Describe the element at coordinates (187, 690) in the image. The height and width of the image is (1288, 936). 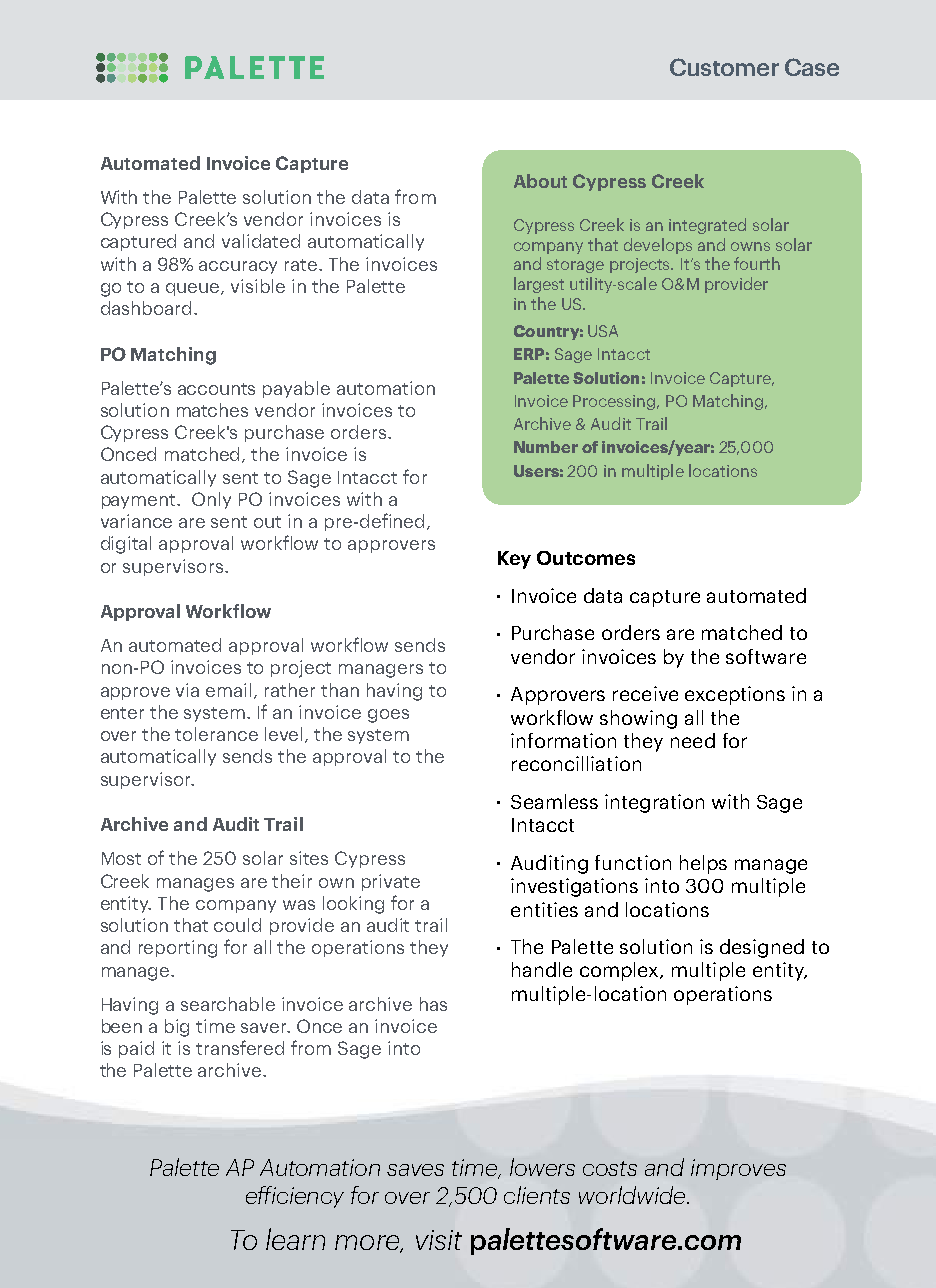
I see `via` at that location.
